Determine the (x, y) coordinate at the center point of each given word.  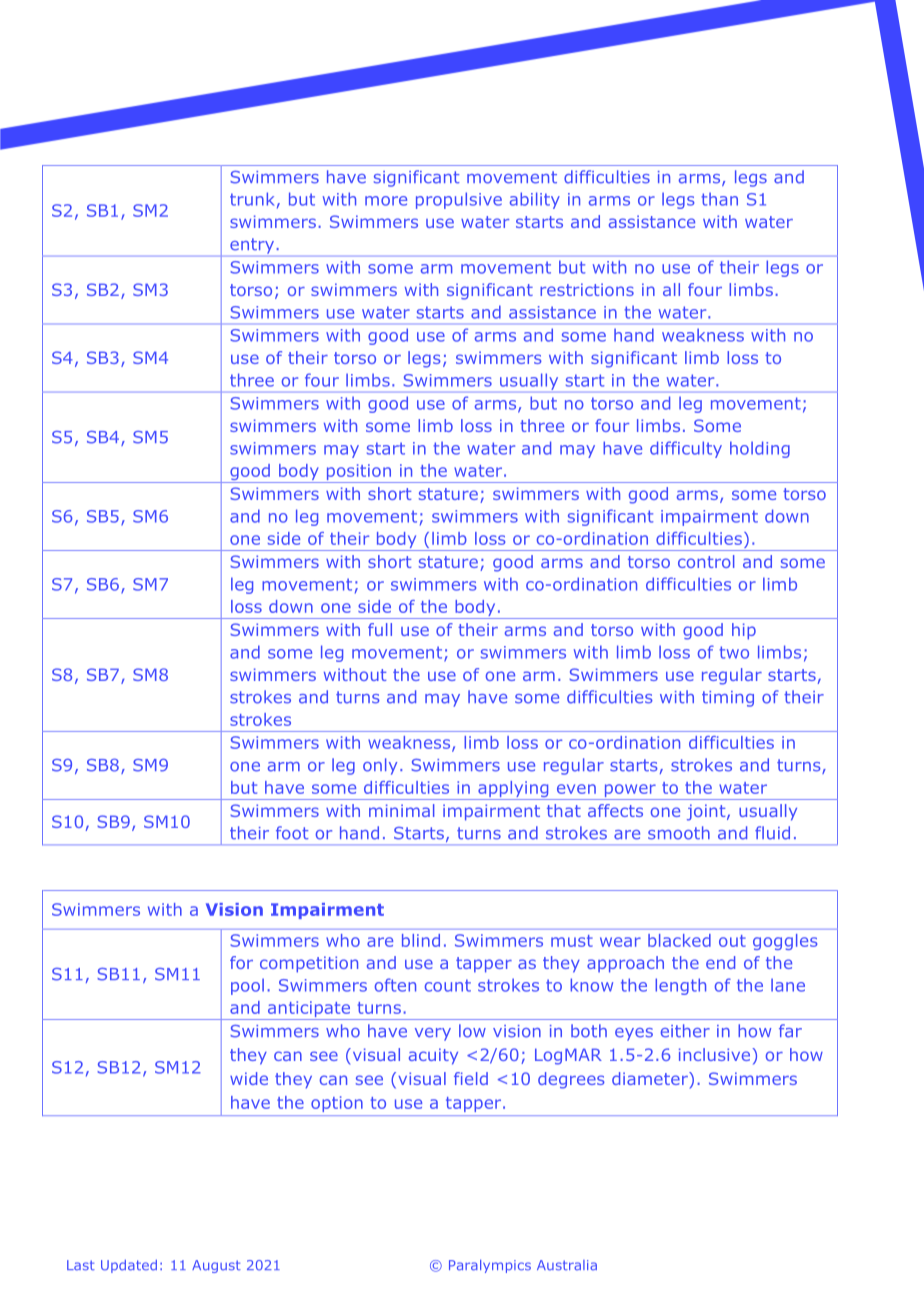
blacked (679, 940)
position (358, 473)
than (719, 199)
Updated (129, 1266)
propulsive (459, 200)
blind (421, 940)
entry (252, 246)
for (241, 962)
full (380, 629)
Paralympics (490, 1266)
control (706, 561)
